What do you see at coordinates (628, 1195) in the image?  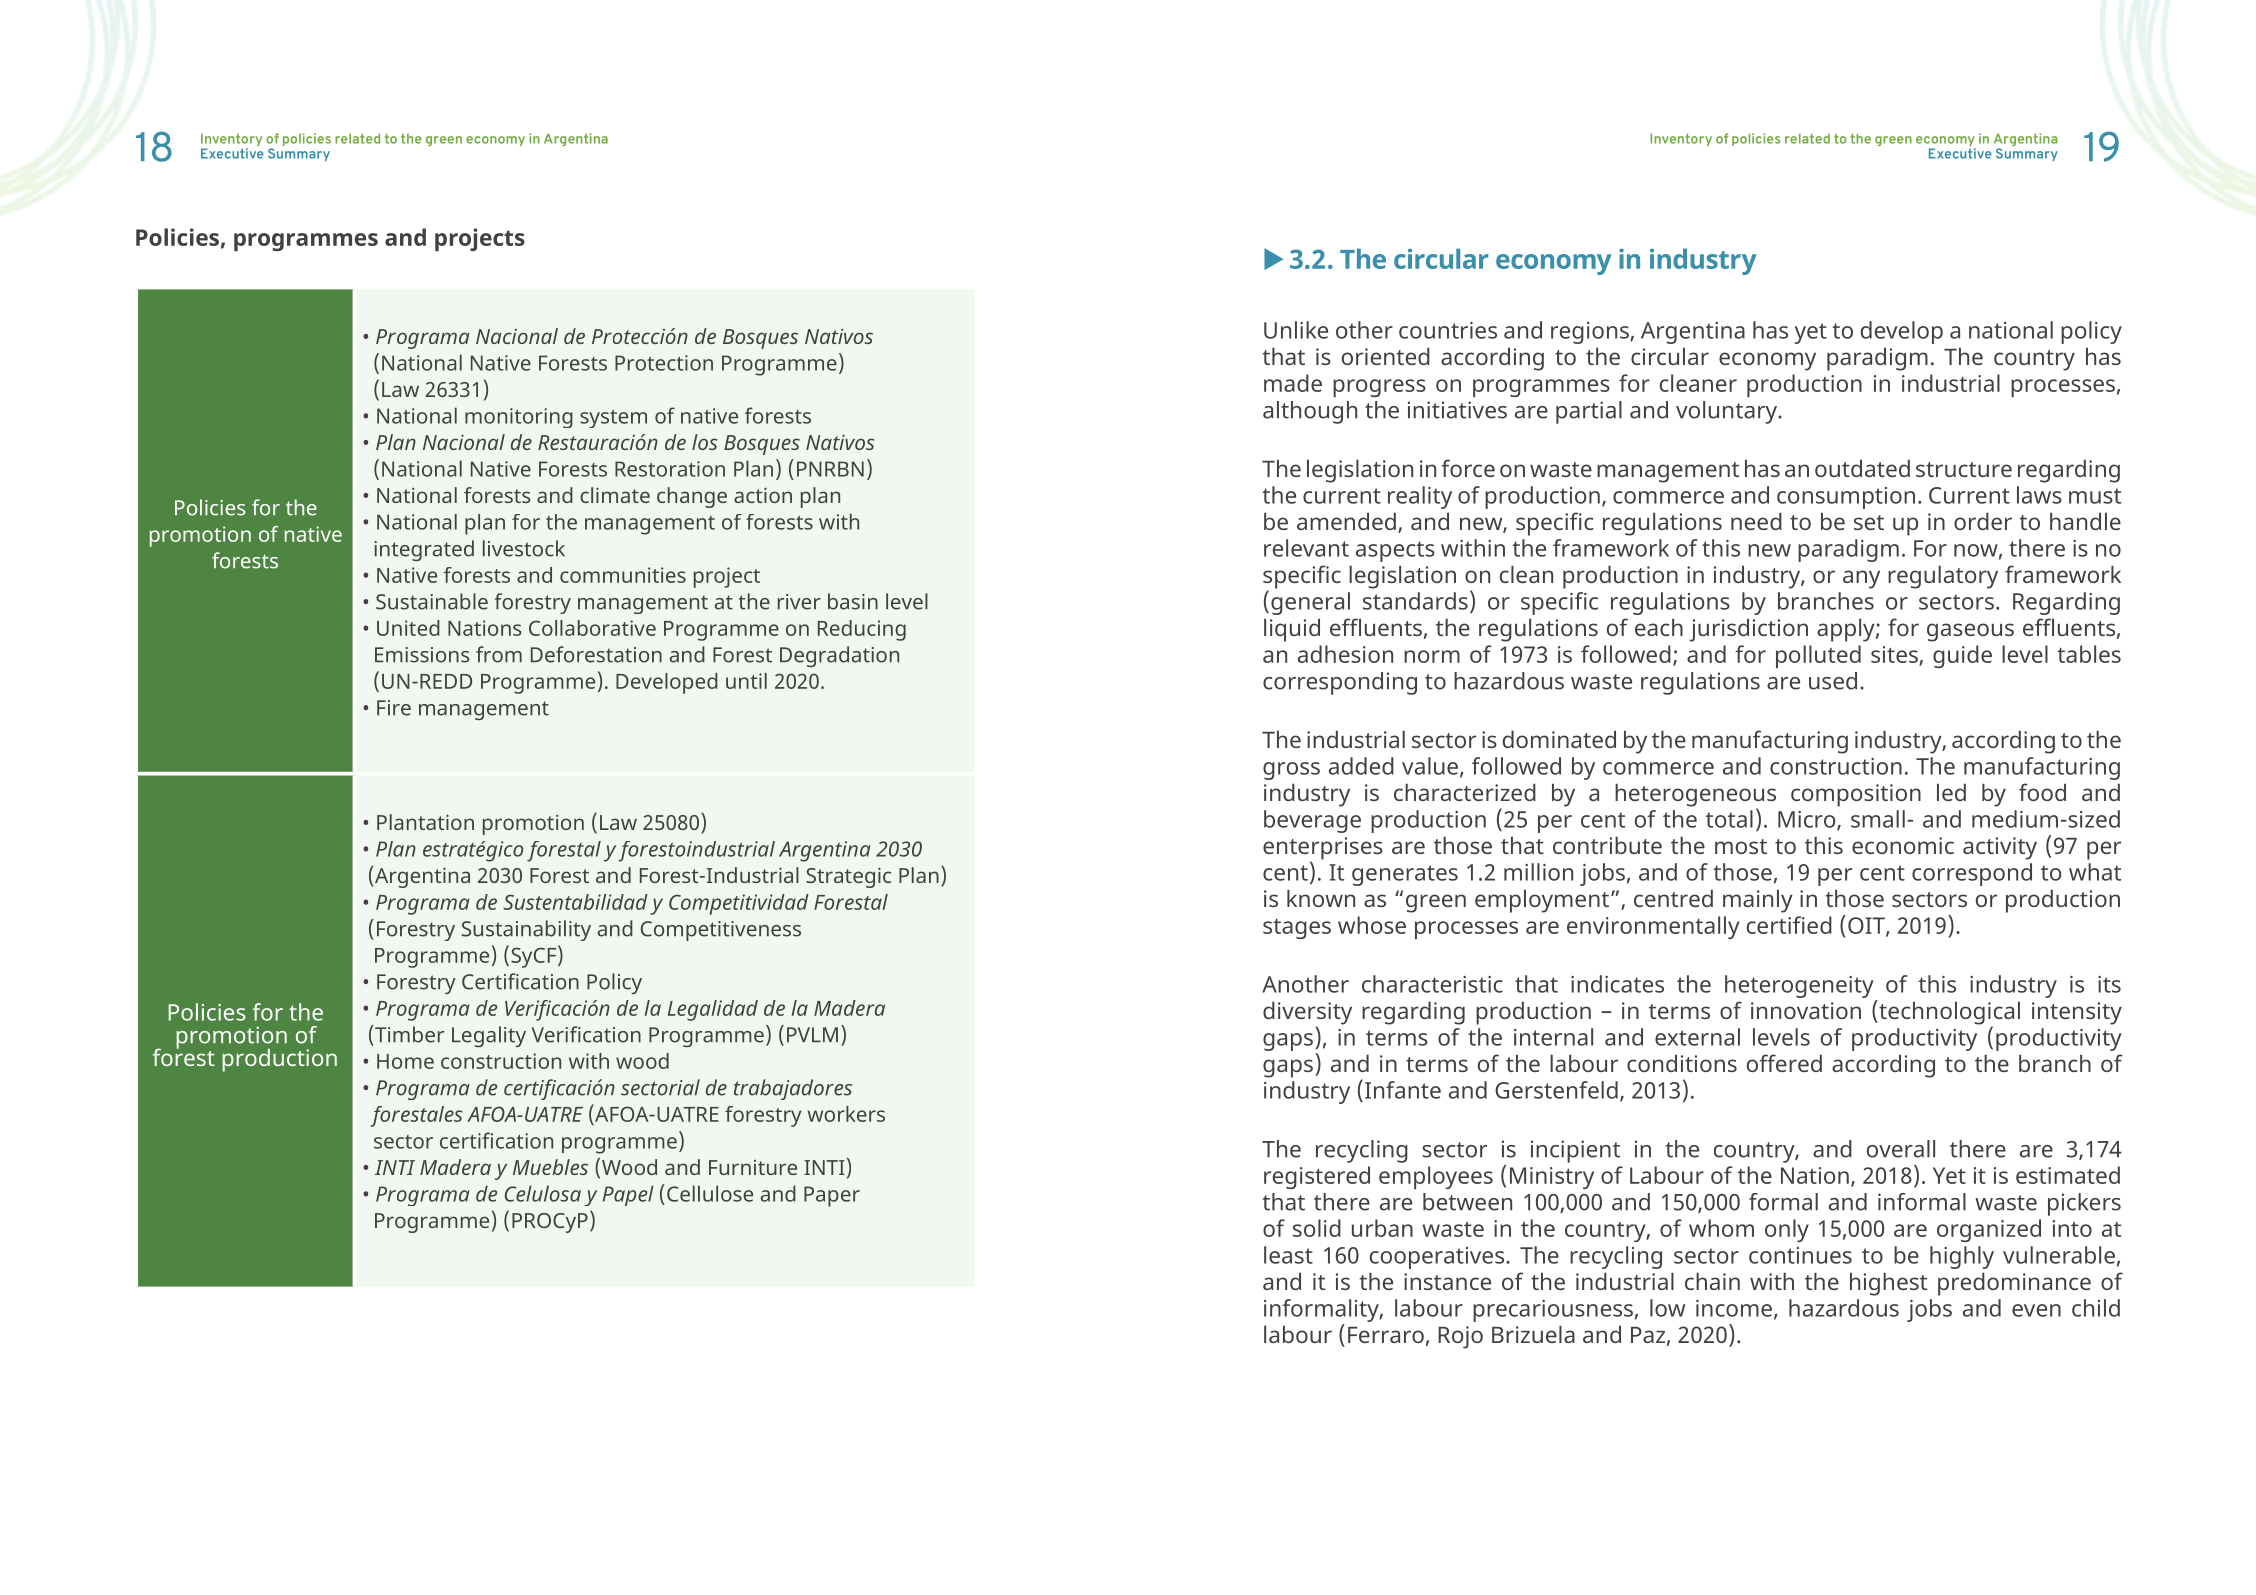 I see `Papel` at bounding box center [628, 1195].
